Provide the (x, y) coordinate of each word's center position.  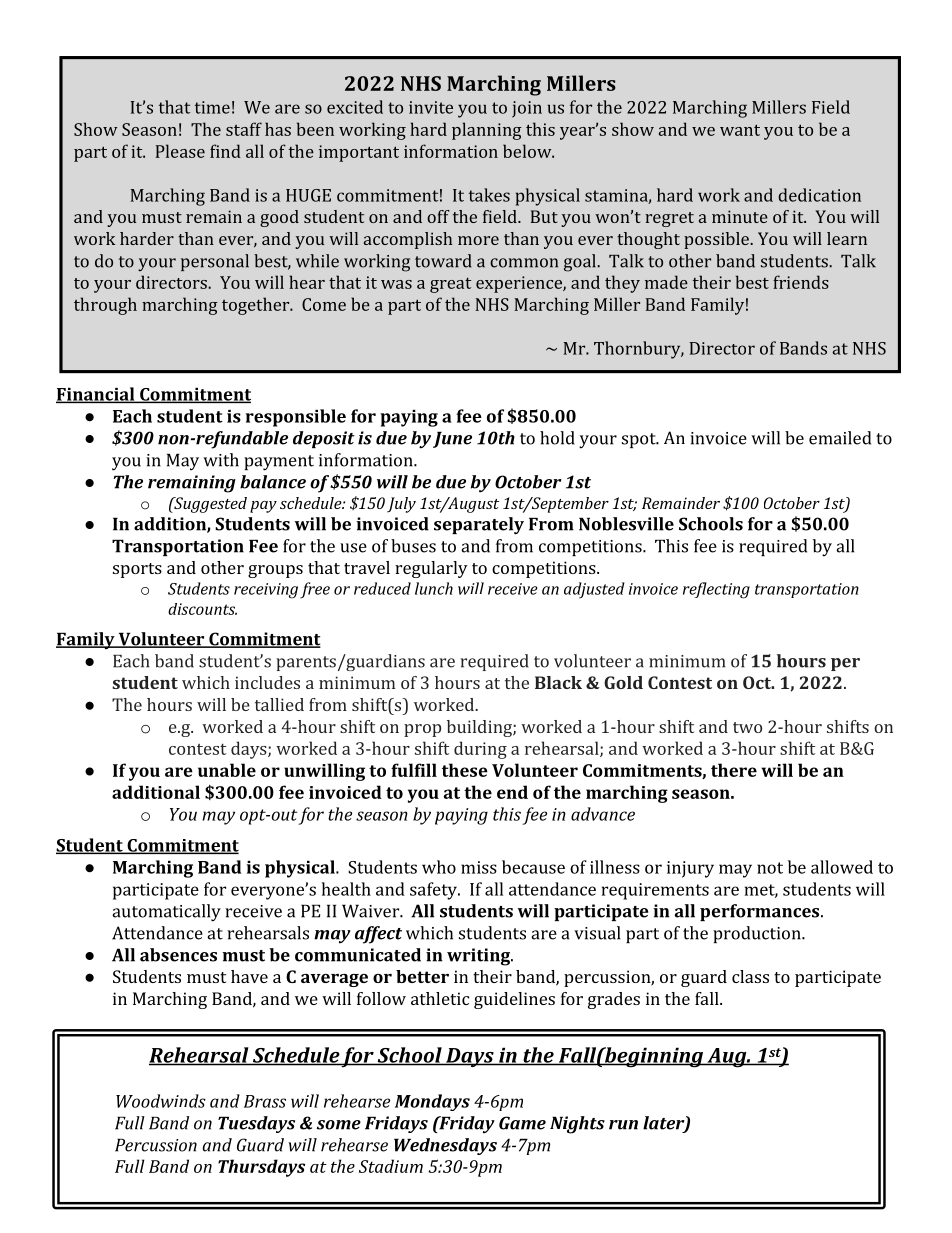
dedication (819, 195)
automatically (166, 913)
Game (522, 1123)
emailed (840, 438)
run (623, 1125)
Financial (96, 395)
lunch (434, 588)
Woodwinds (161, 1101)
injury (690, 869)
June (452, 439)
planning (487, 131)
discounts (202, 609)
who (439, 867)
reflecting (716, 590)
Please (180, 151)
